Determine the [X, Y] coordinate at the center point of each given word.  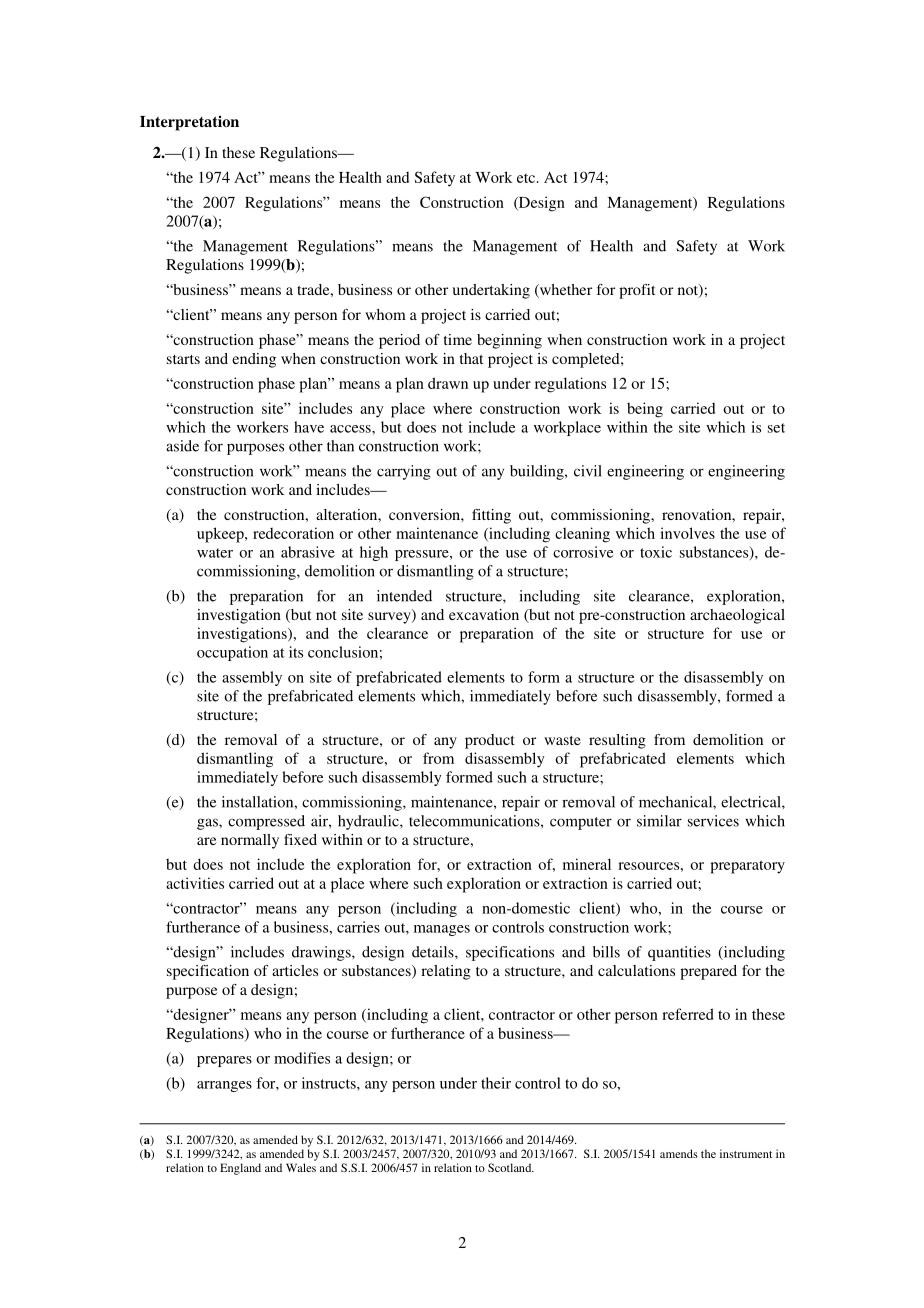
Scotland [511, 1167]
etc [527, 178]
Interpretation [189, 123]
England [240, 1169]
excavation [484, 614]
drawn [448, 383]
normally [250, 841]
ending [254, 360]
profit [637, 291]
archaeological [737, 616]
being [645, 410]
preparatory [747, 867]
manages [442, 930]
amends [679, 1153]
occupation [232, 653]
